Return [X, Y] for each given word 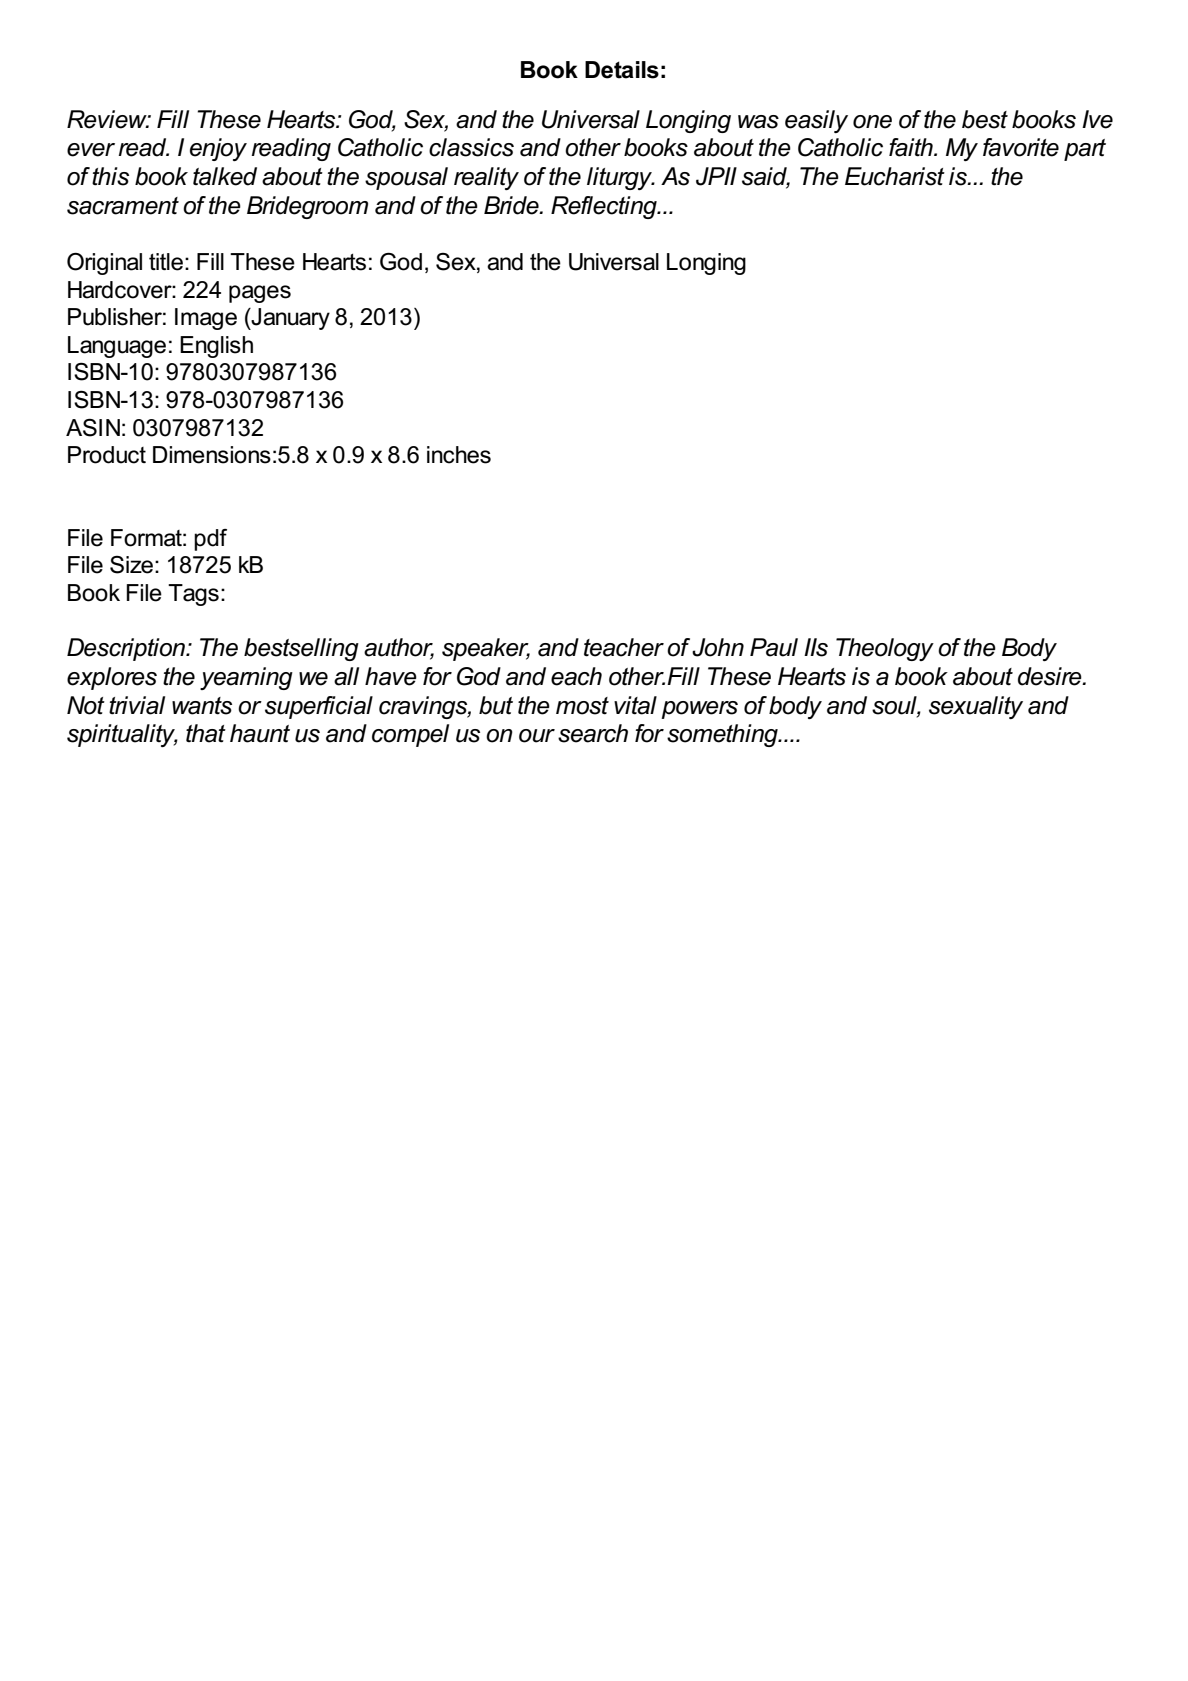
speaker [486, 649]
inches [459, 455]
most [582, 706]
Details [622, 70]
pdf [210, 540]
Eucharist [895, 176]
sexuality [976, 707]
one [872, 122]
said [766, 177]
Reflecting [605, 207]
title [166, 262]
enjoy [218, 149]
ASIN [93, 427]
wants [202, 706]
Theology [885, 649]
